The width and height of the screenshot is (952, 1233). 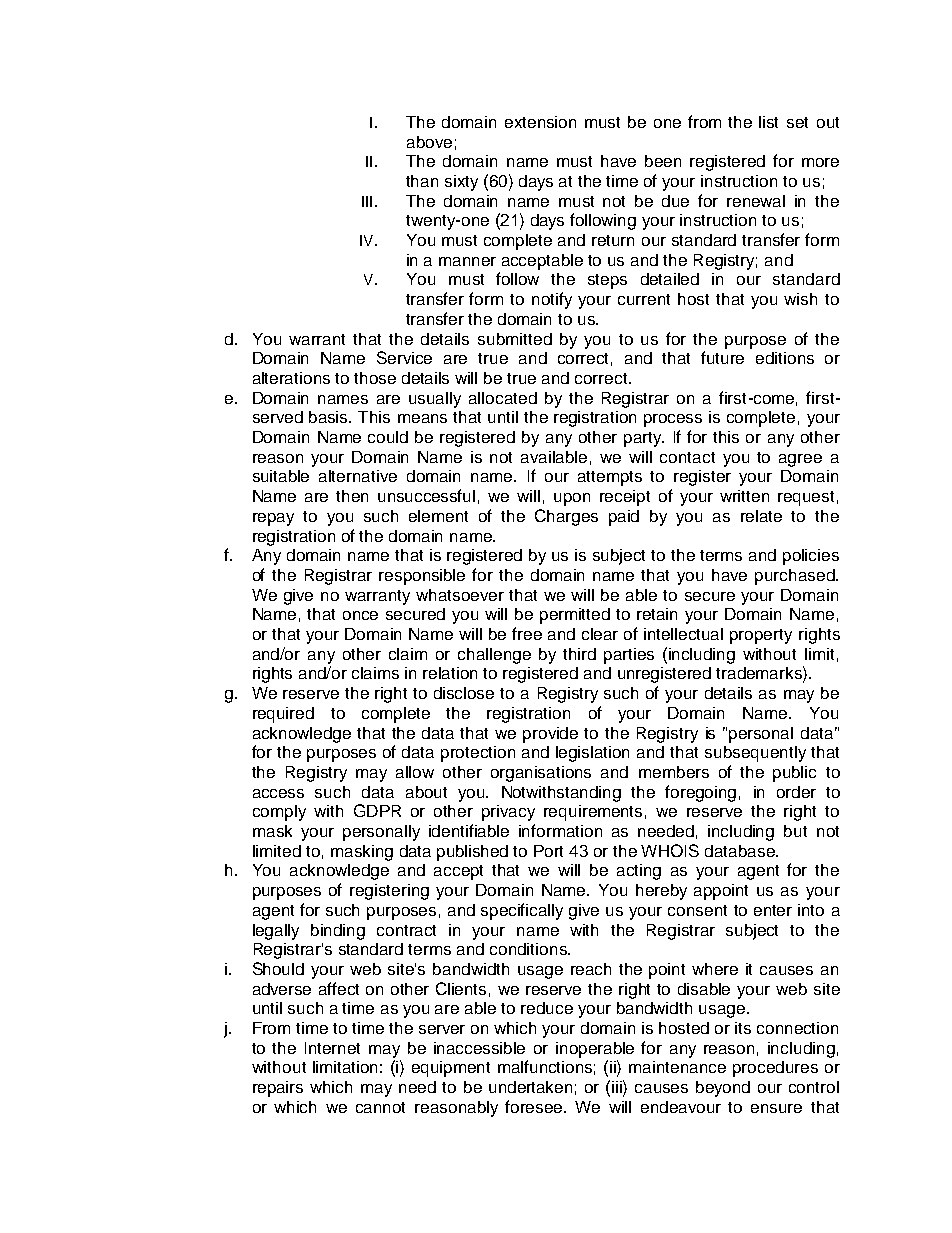 What do you see at coordinates (575, 616) in the screenshot?
I see `permitted` at bounding box center [575, 616].
